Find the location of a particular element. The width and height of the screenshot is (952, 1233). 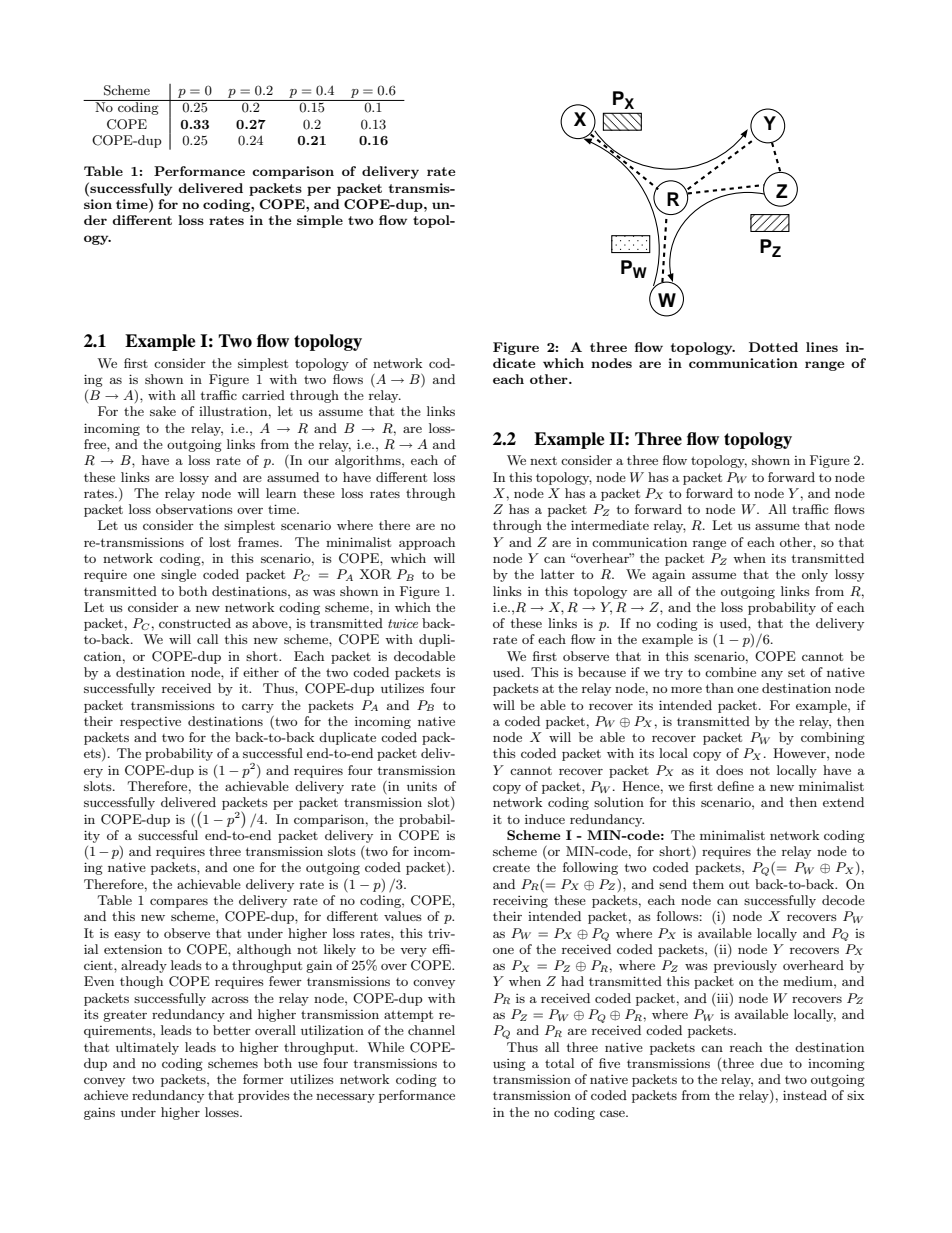

using is located at coordinates (509, 1065).
